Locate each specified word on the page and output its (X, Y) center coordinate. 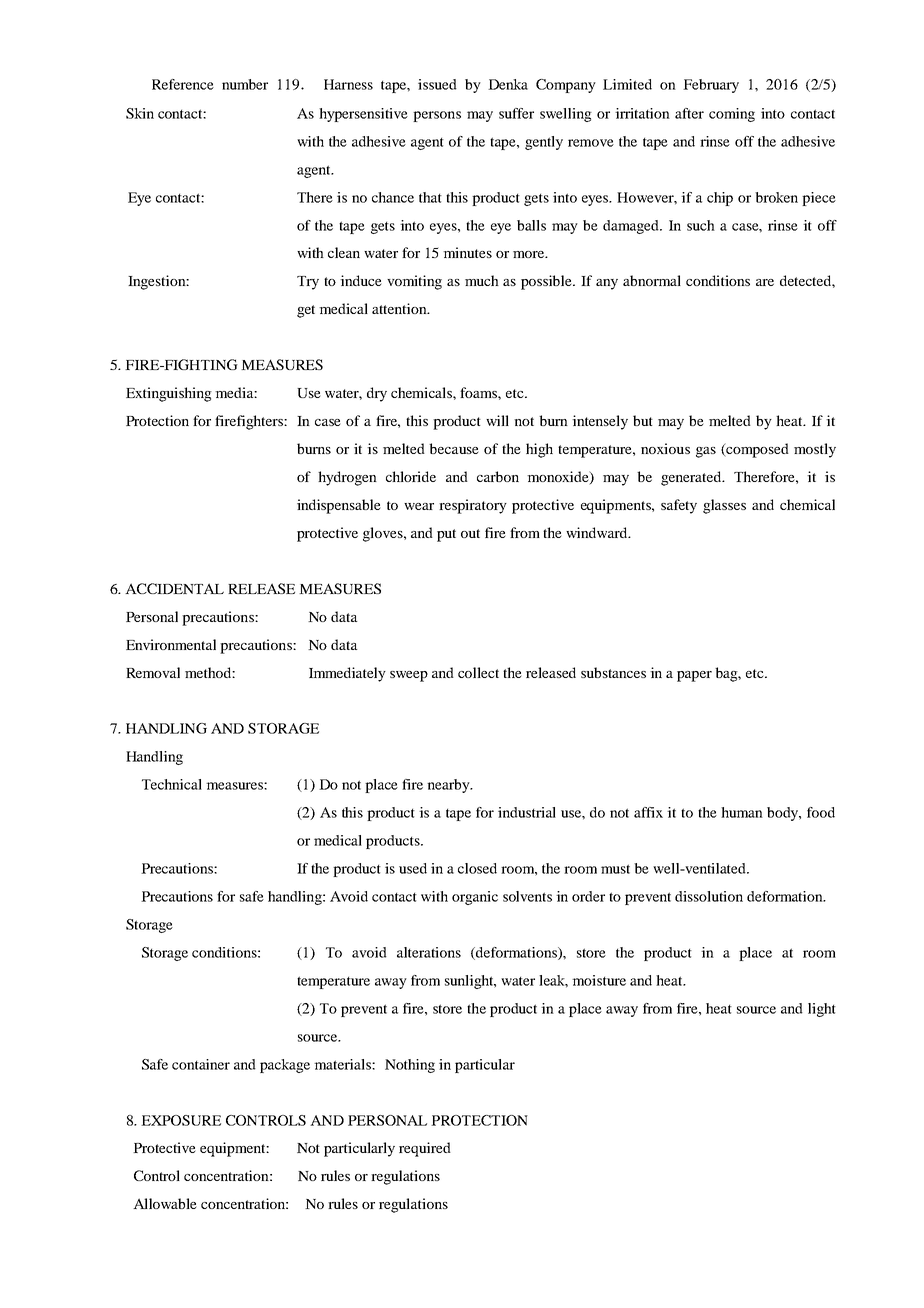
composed (756, 450)
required (425, 1149)
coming (732, 115)
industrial (527, 812)
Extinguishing (169, 394)
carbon (498, 476)
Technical (172, 784)
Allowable (165, 1203)
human (742, 812)
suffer (516, 113)
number (245, 84)
